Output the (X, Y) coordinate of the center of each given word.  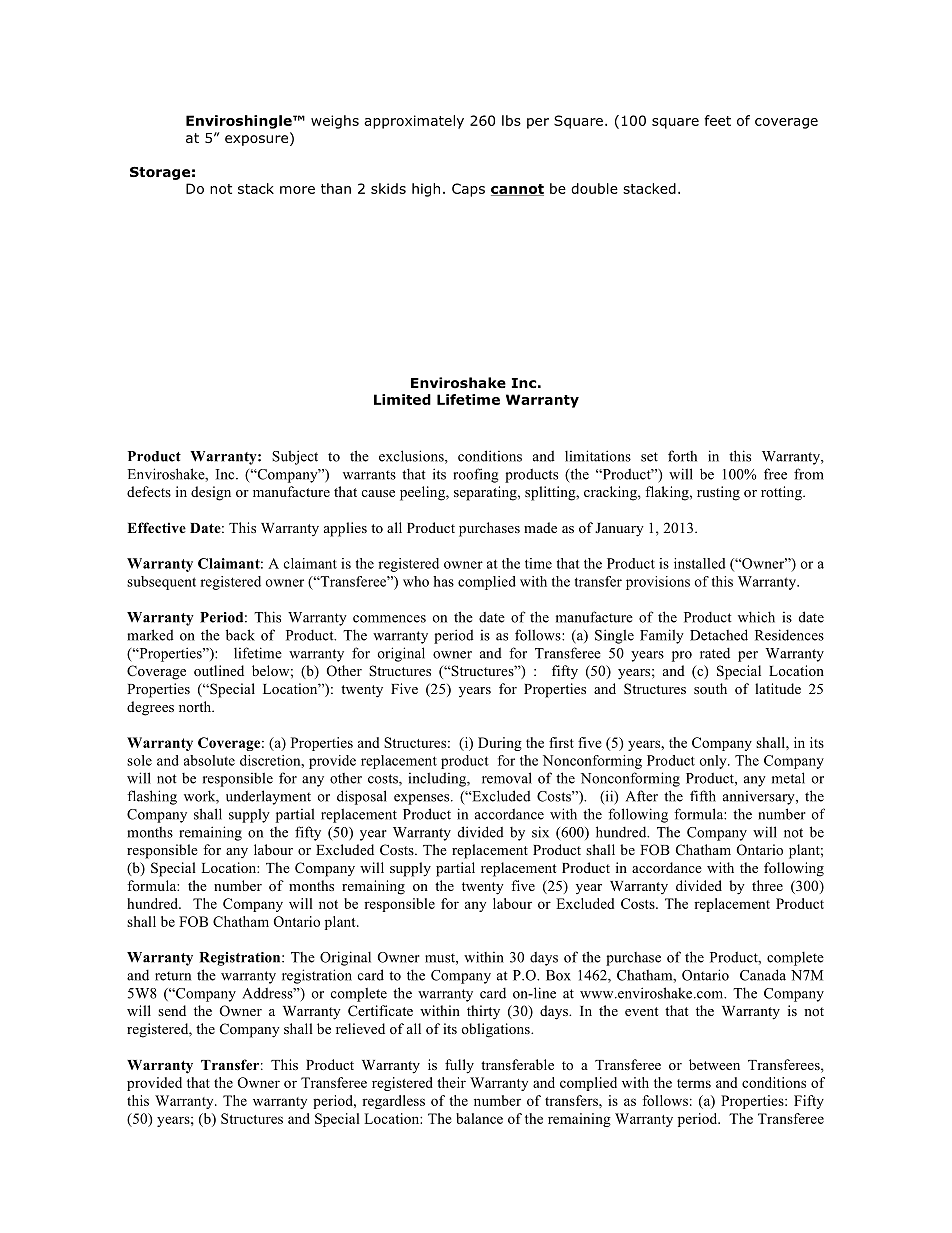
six (540, 832)
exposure (256, 140)
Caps (468, 190)
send (172, 1010)
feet (717, 120)
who (416, 581)
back (240, 635)
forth (682, 456)
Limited (402, 399)
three (767, 885)
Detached (719, 635)
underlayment (268, 797)
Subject (295, 457)
